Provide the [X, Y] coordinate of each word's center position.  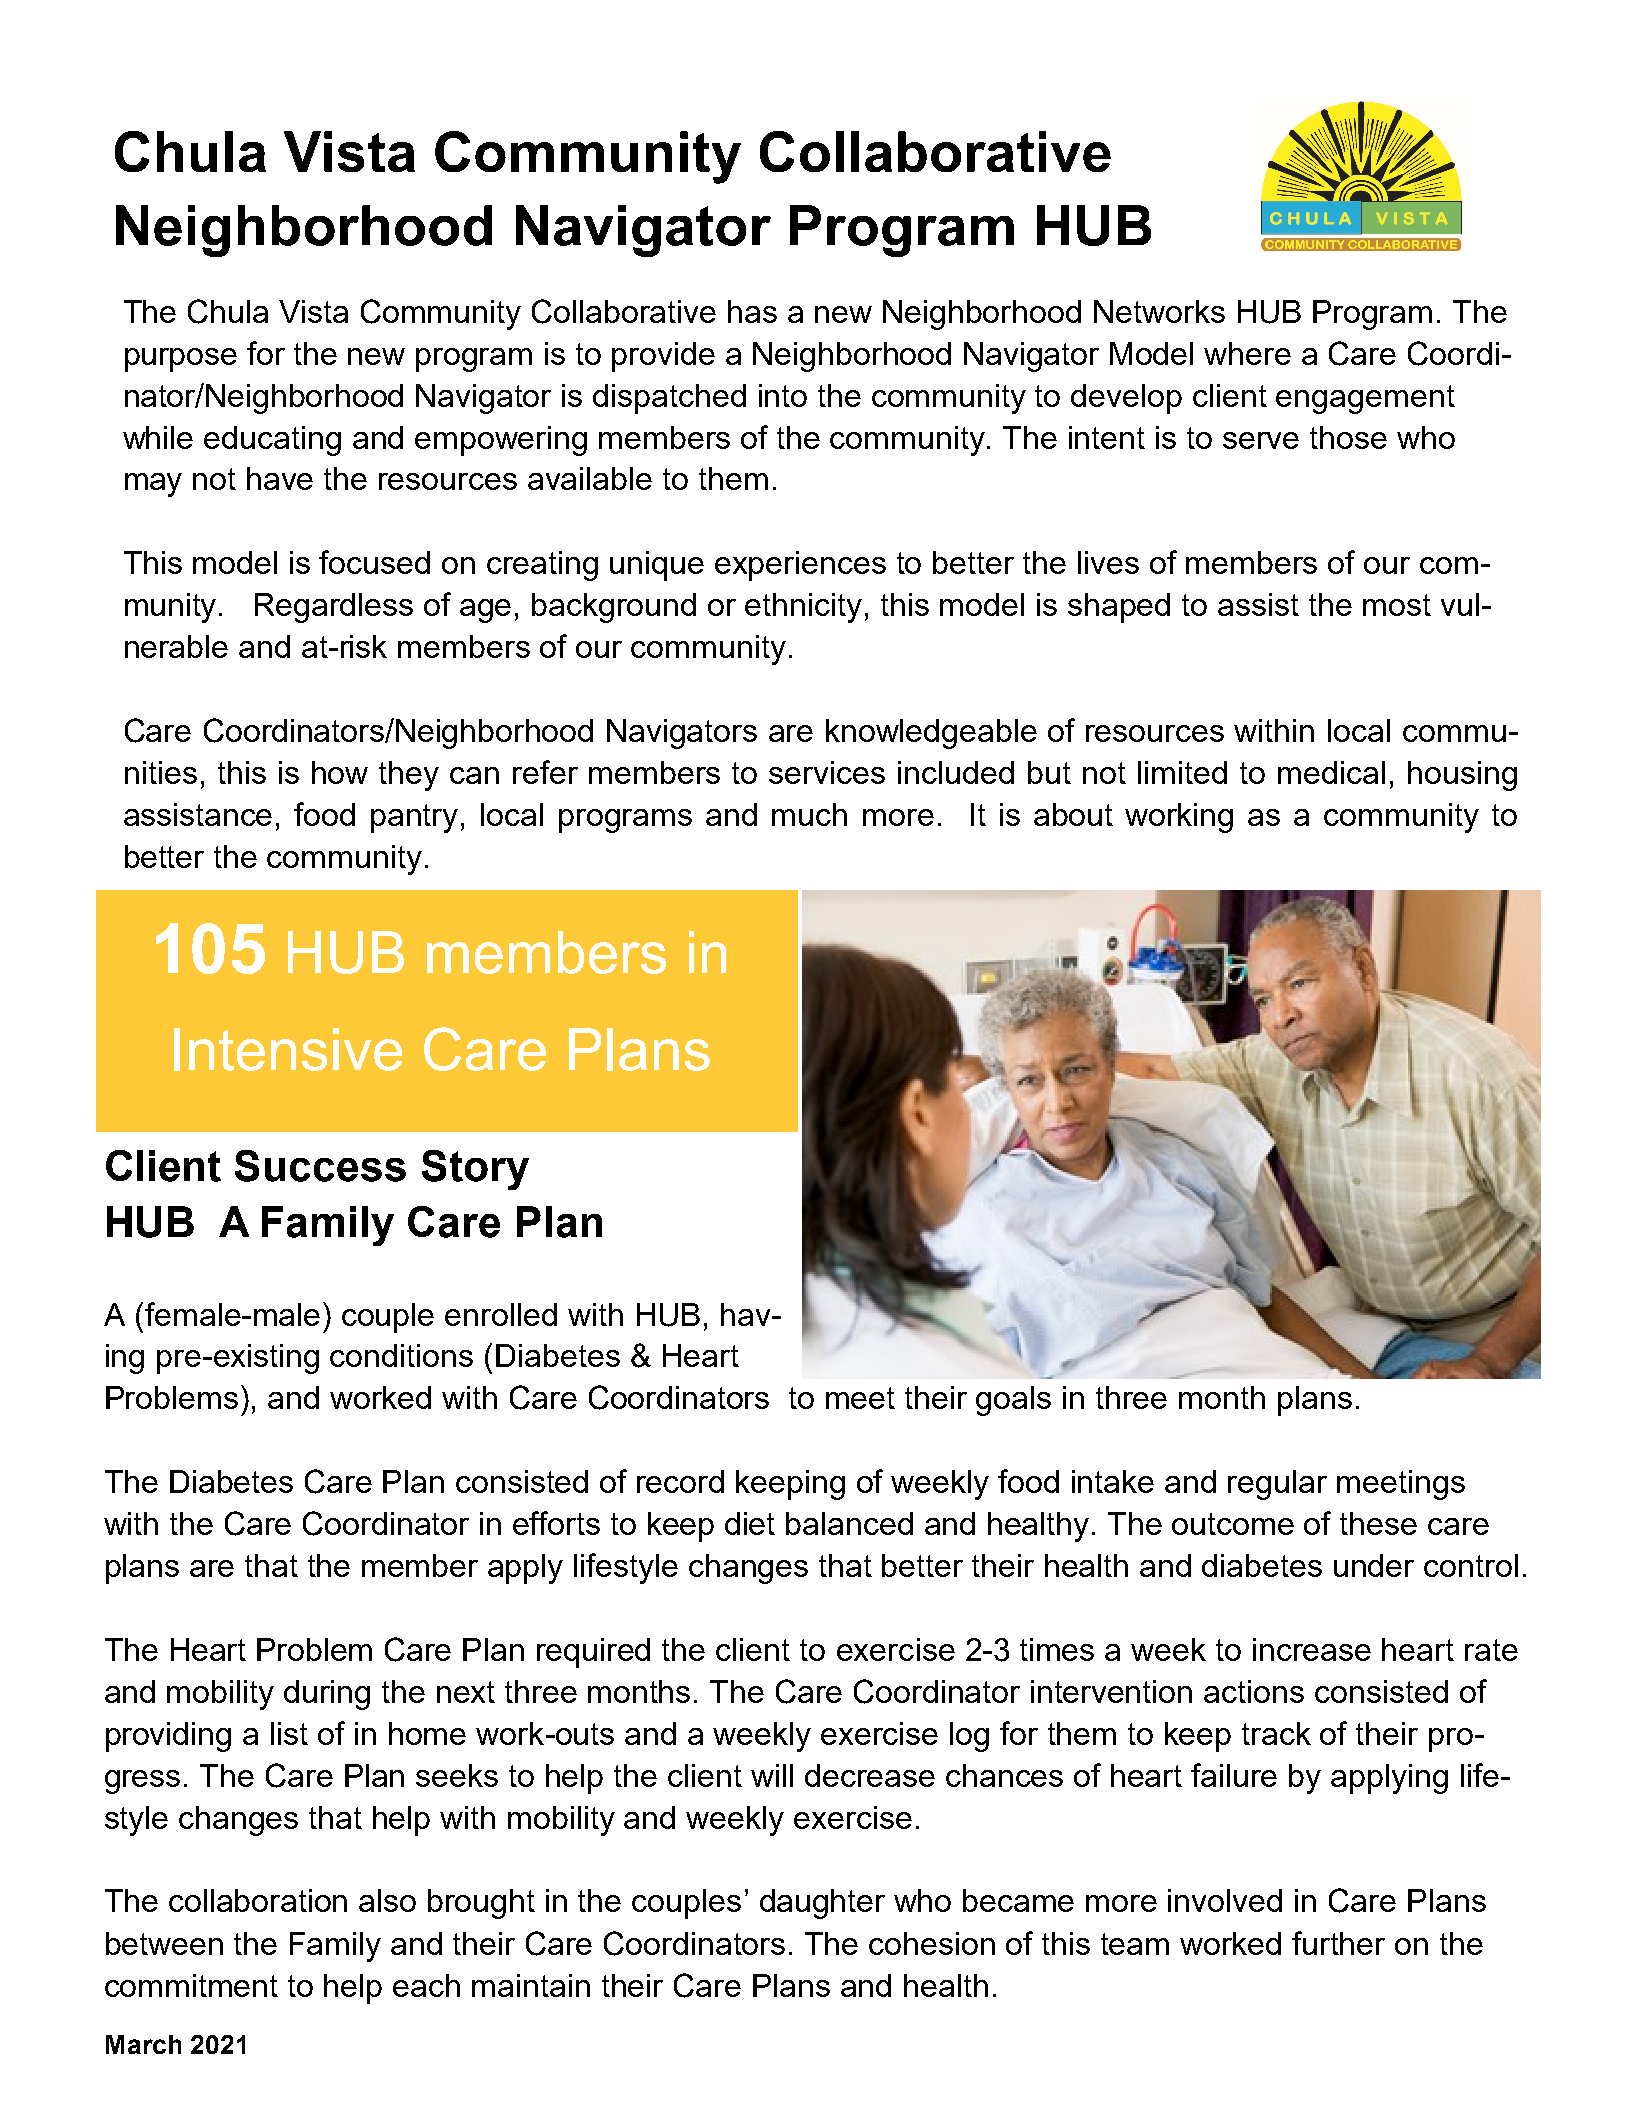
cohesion [932, 1943]
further [1338, 1943]
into [783, 395]
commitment [191, 1985]
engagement [1365, 399]
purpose [181, 360]
